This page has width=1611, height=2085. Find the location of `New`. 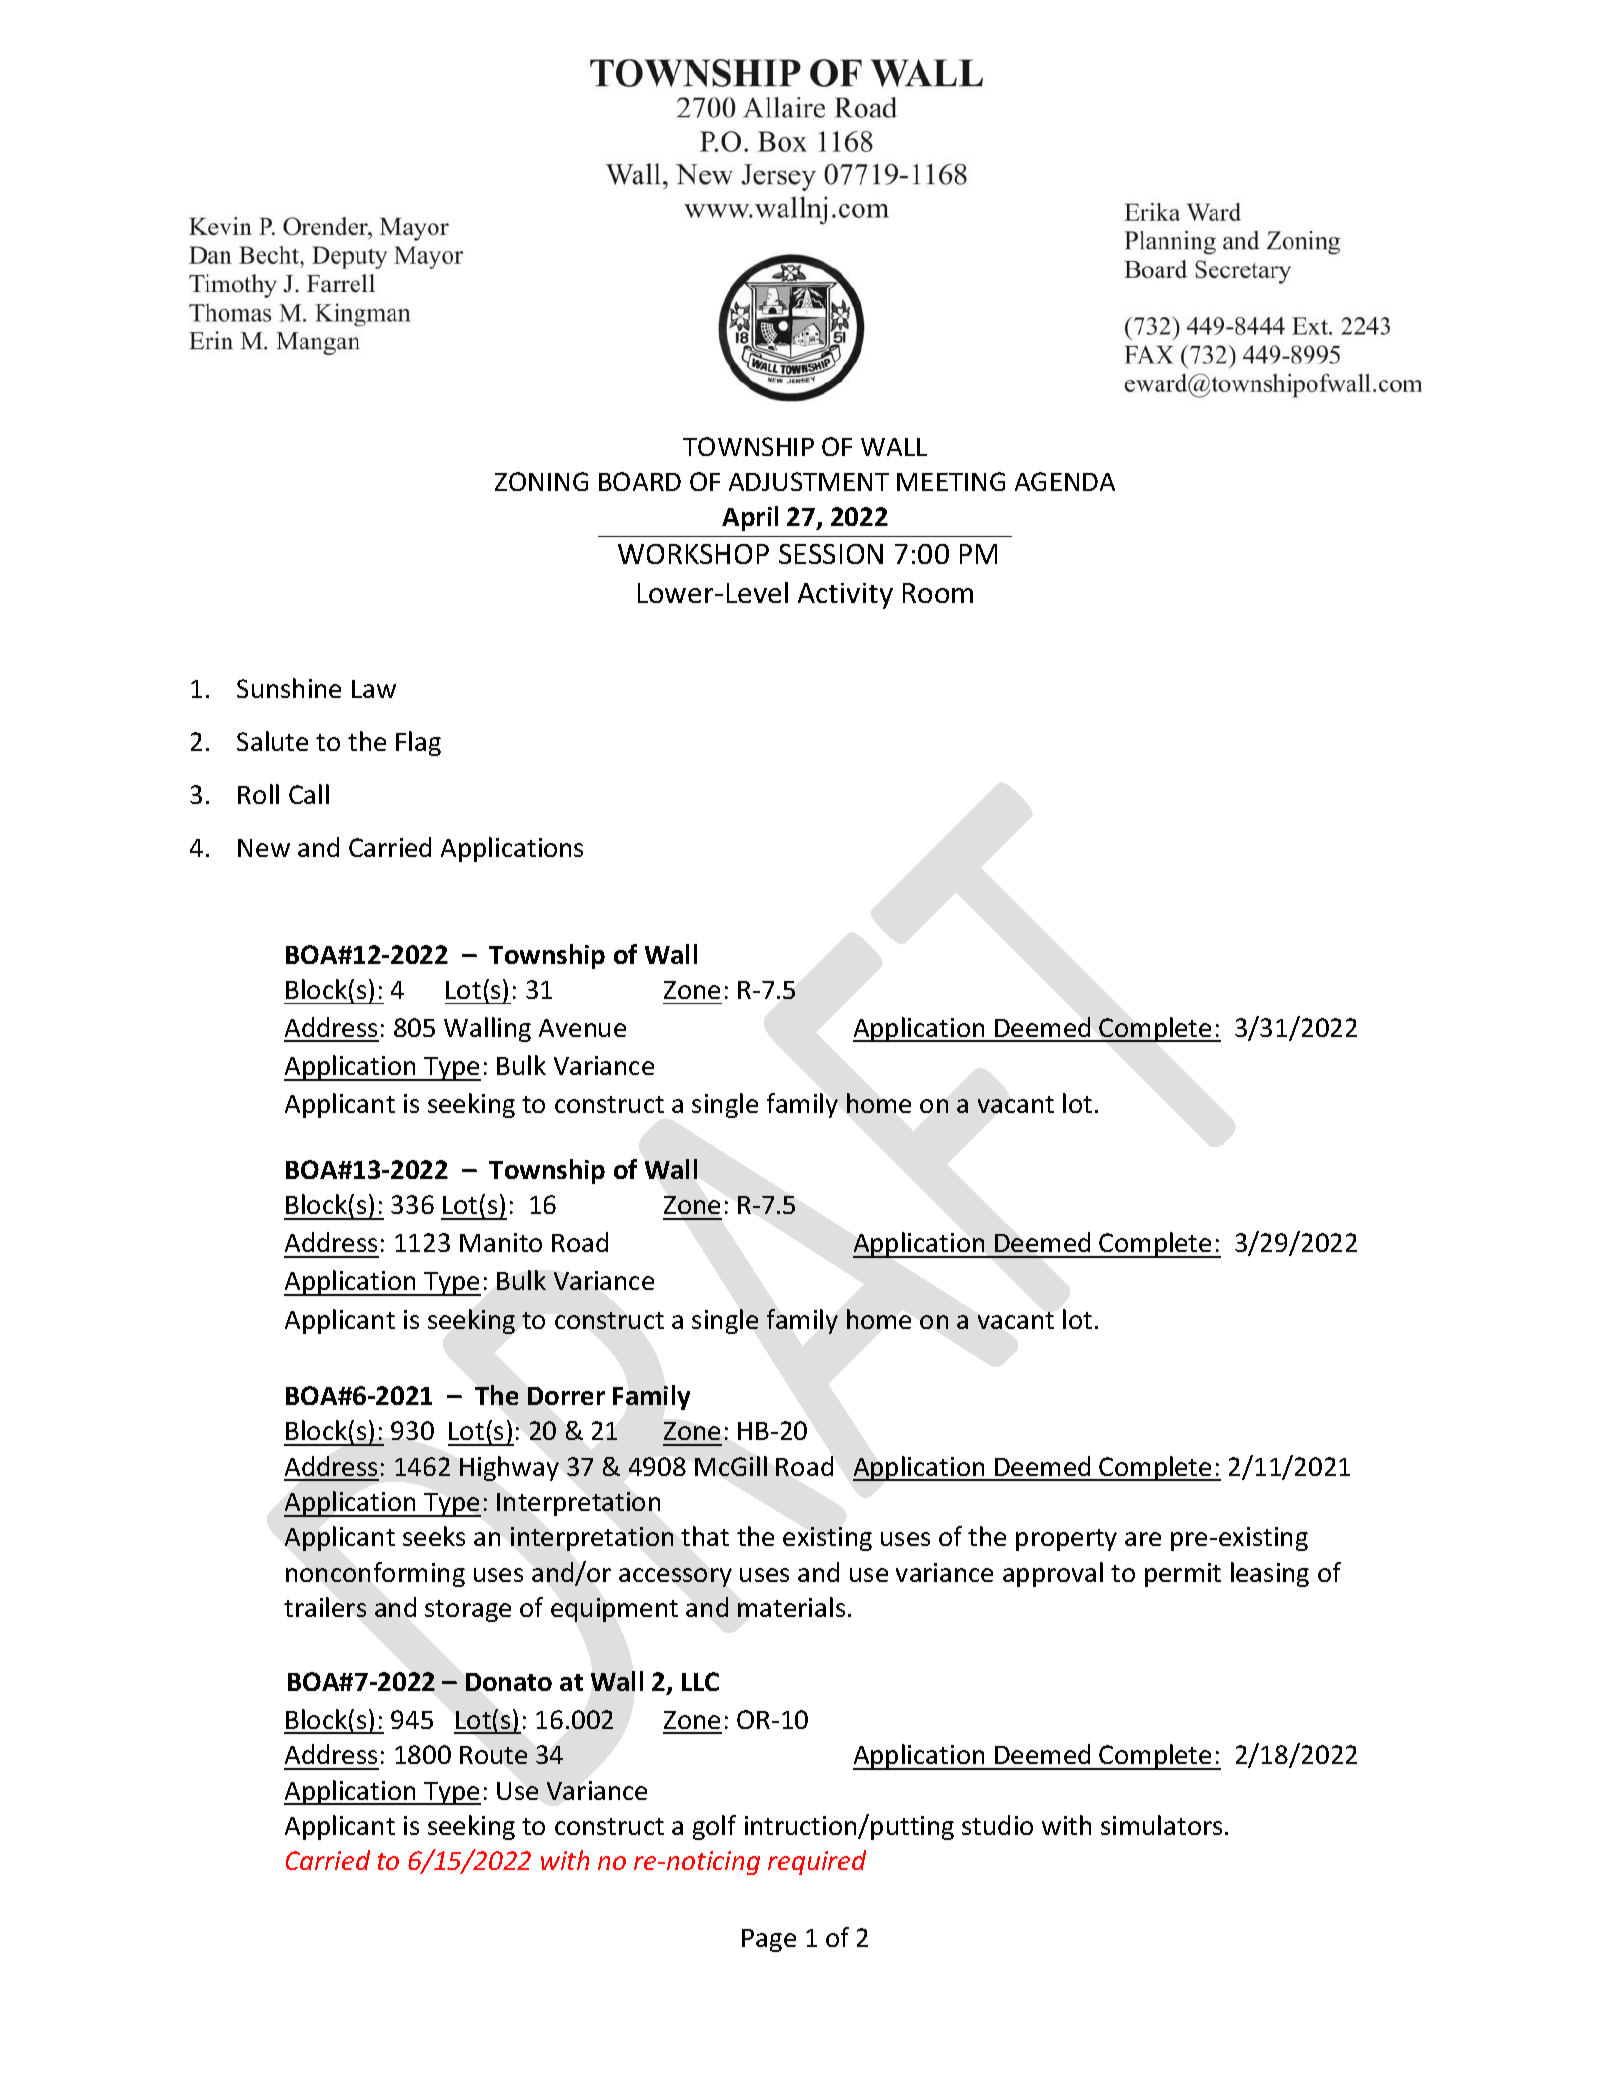

New is located at coordinates (264, 848).
